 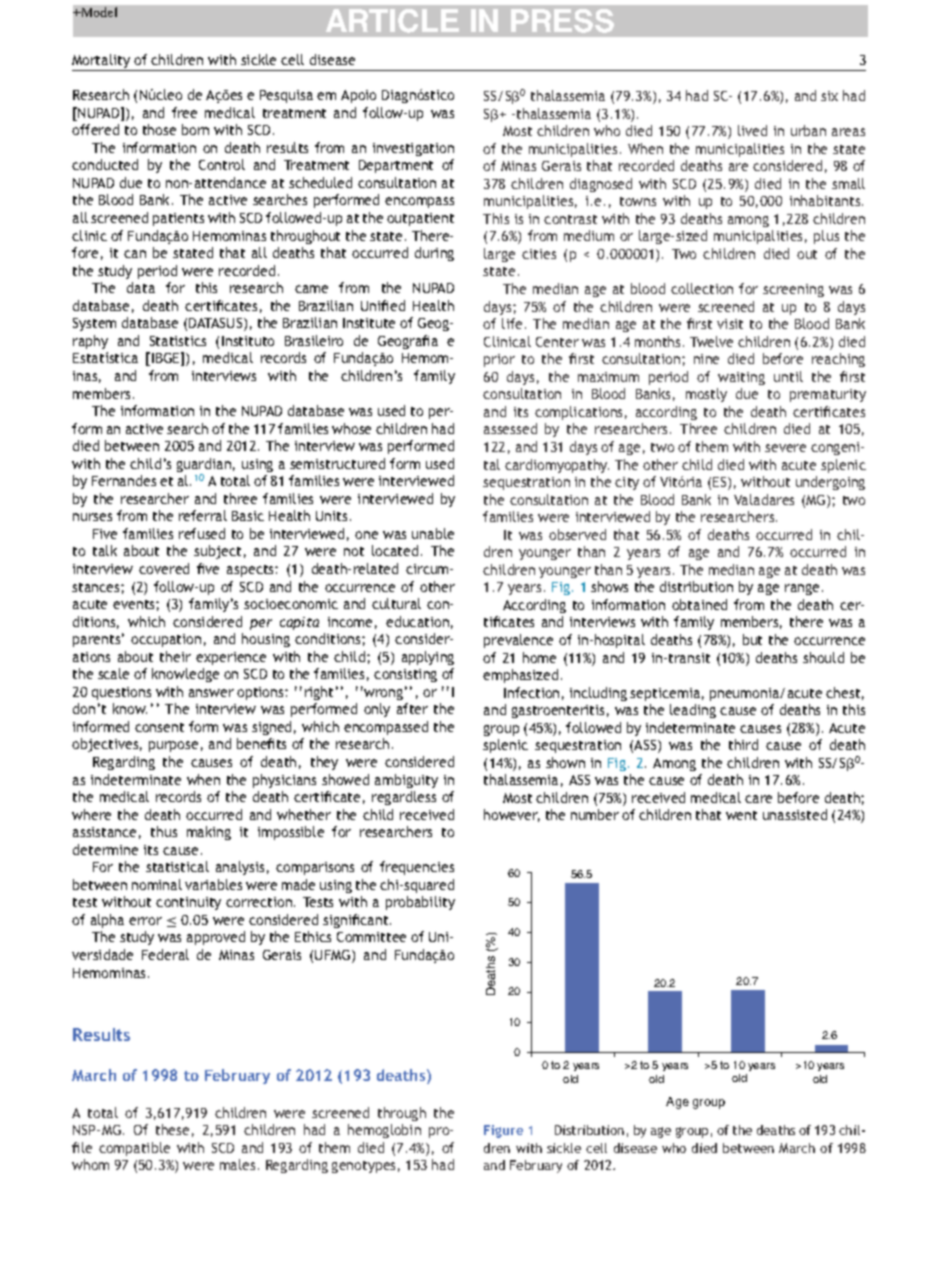 What do you see at coordinates (164, 568) in the screenshot?
I see `covered` at bounding box center [164, 568].
